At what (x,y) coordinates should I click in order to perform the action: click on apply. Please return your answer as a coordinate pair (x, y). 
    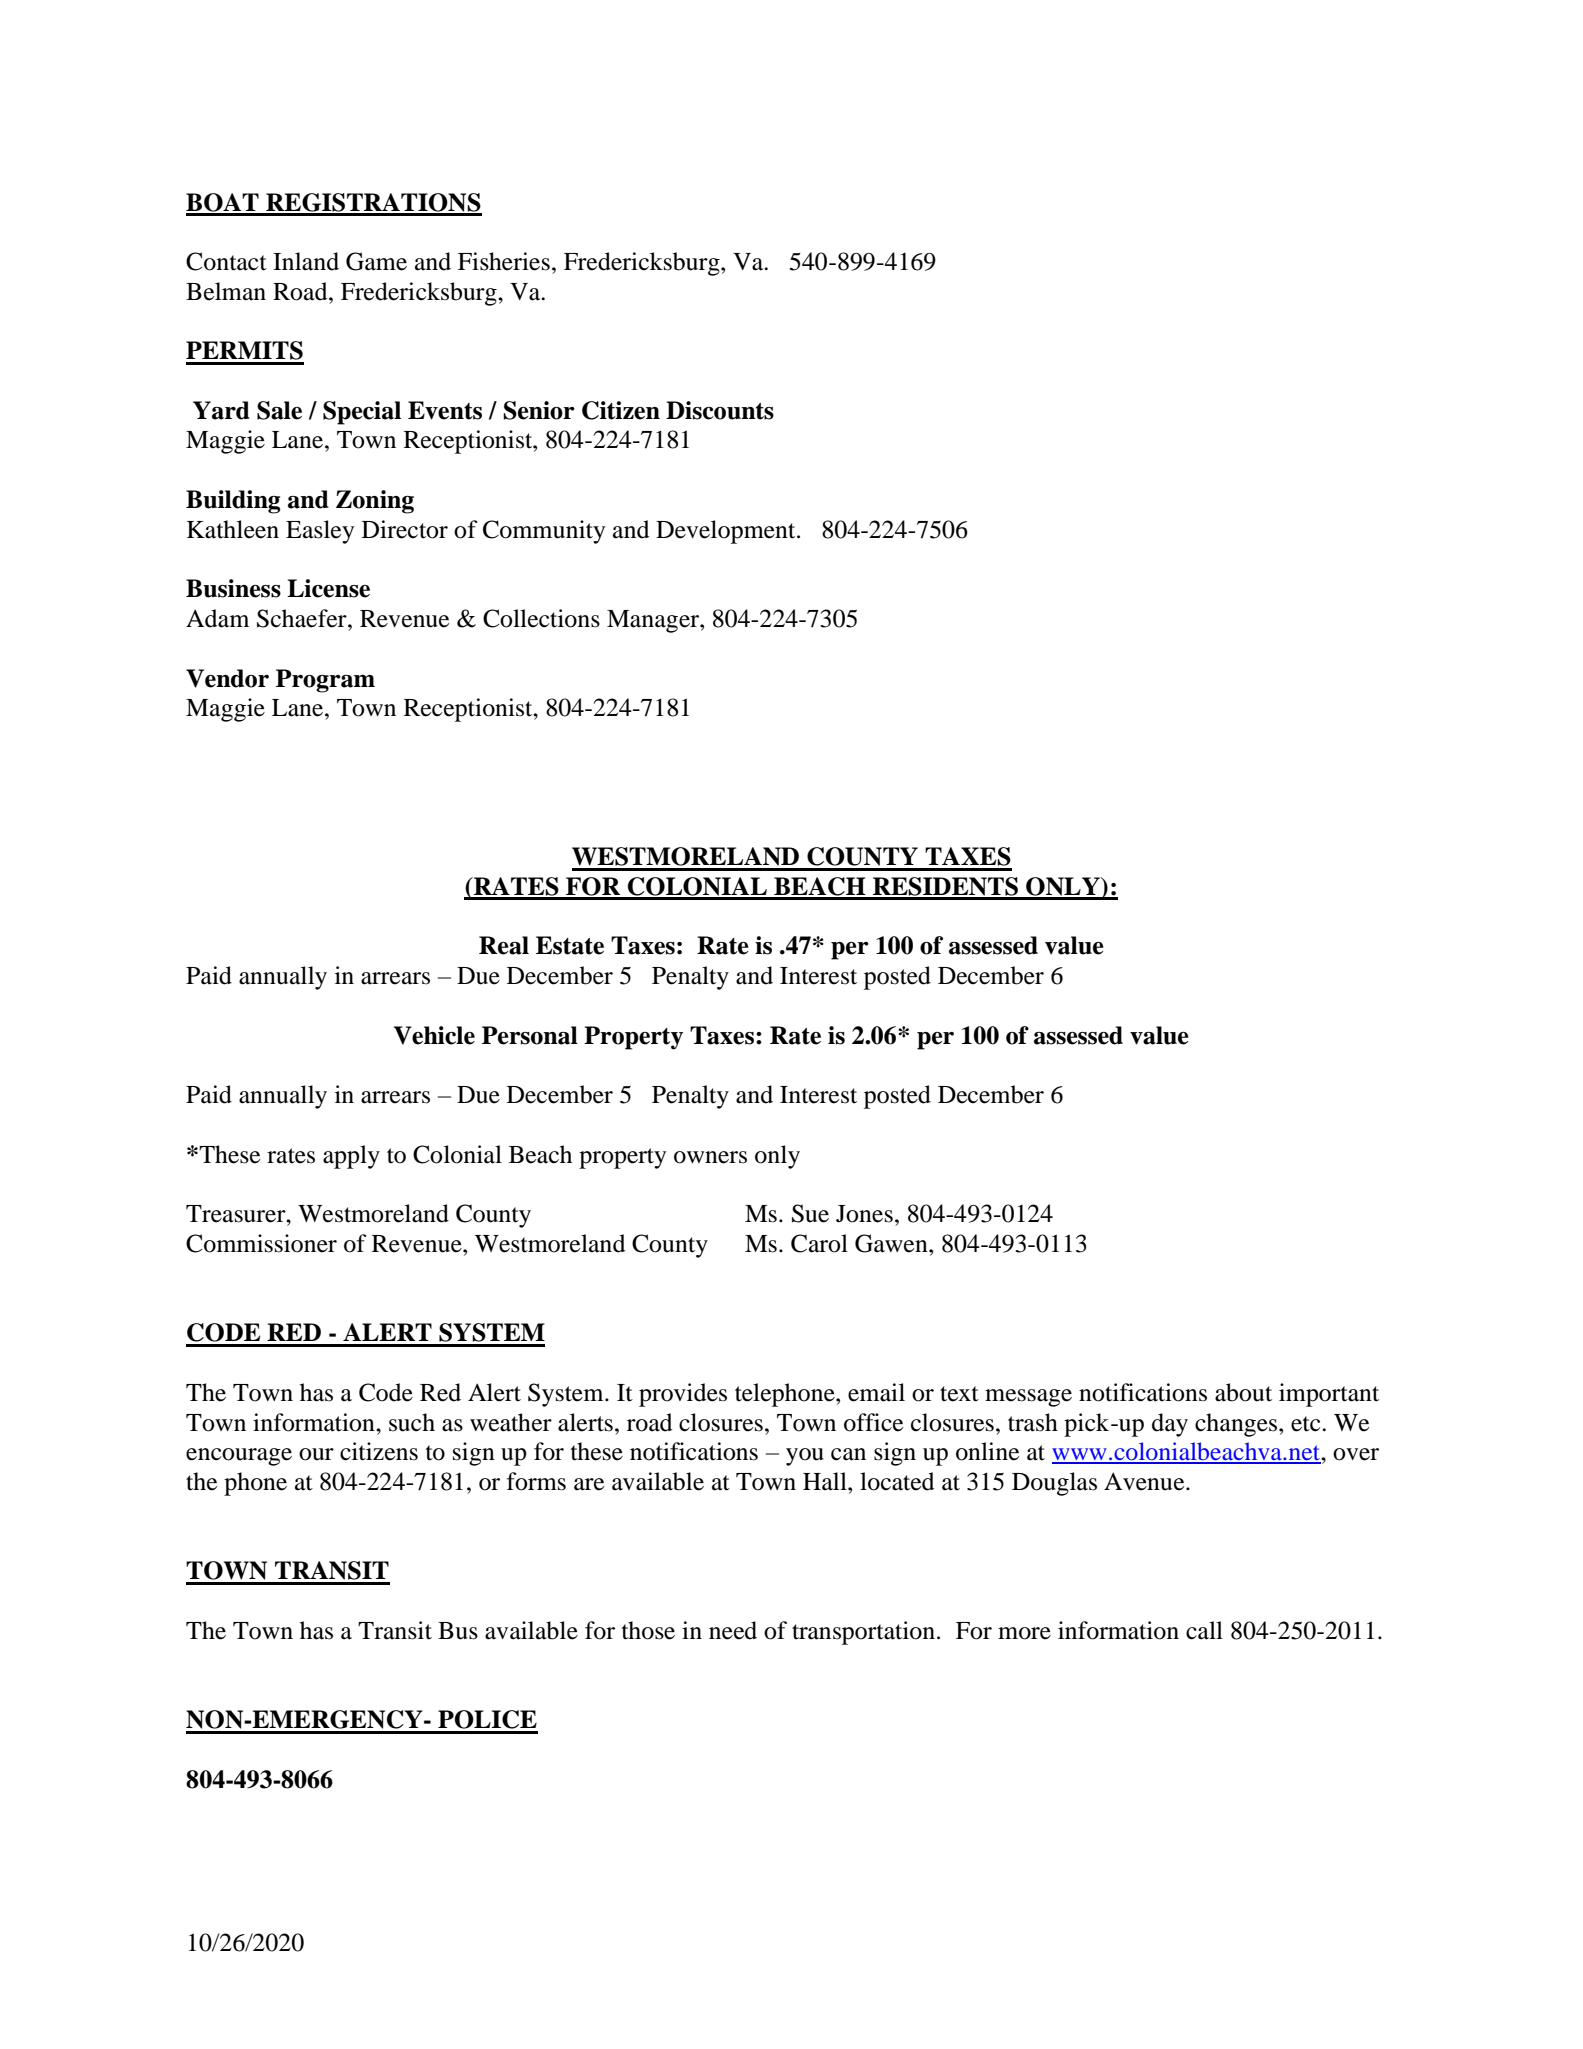
    Looking at the image, I should click on (351, 1157).
